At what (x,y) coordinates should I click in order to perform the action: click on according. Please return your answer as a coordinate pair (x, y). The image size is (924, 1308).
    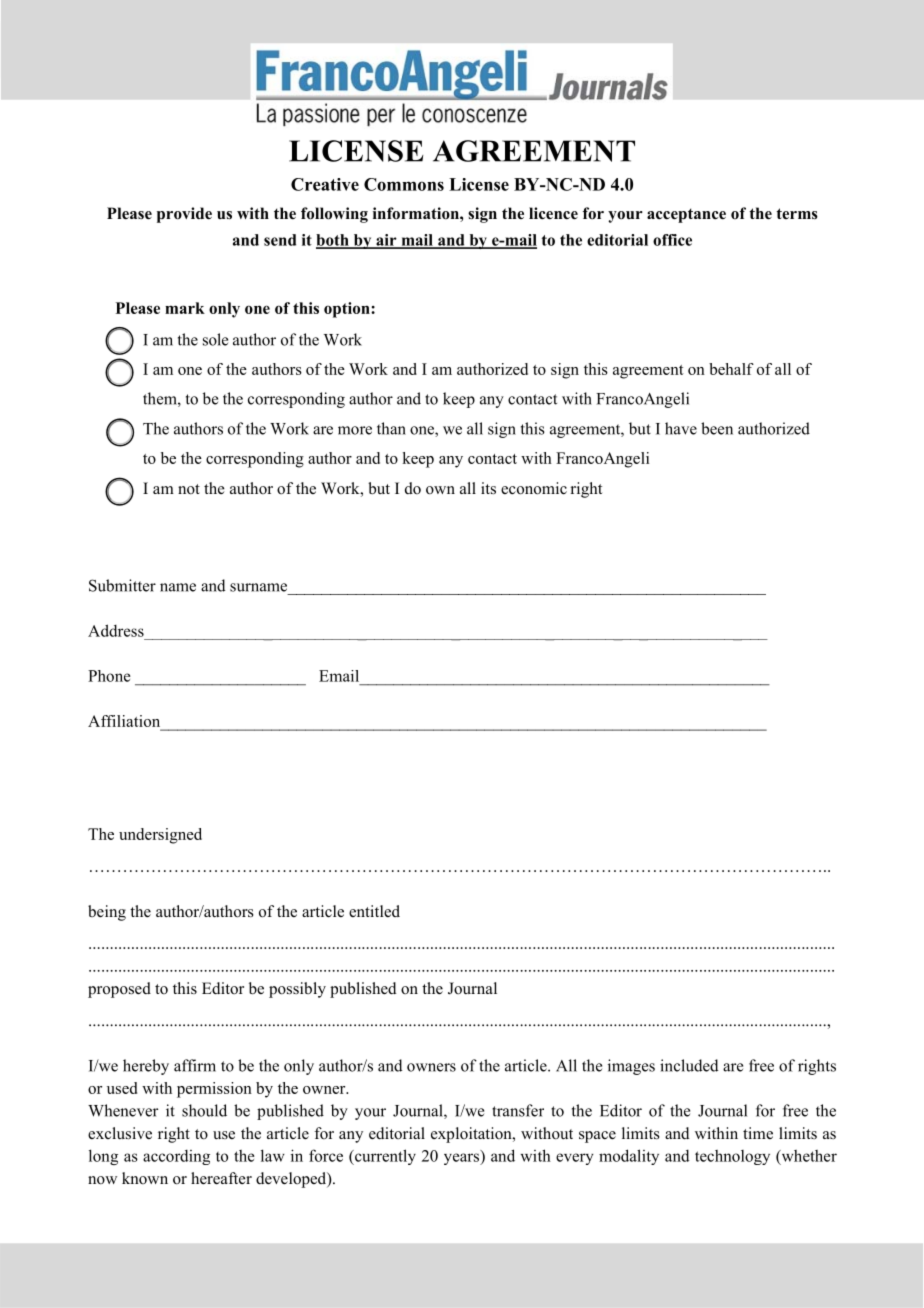
    Looking at the image, I should click on (176, 1157).
